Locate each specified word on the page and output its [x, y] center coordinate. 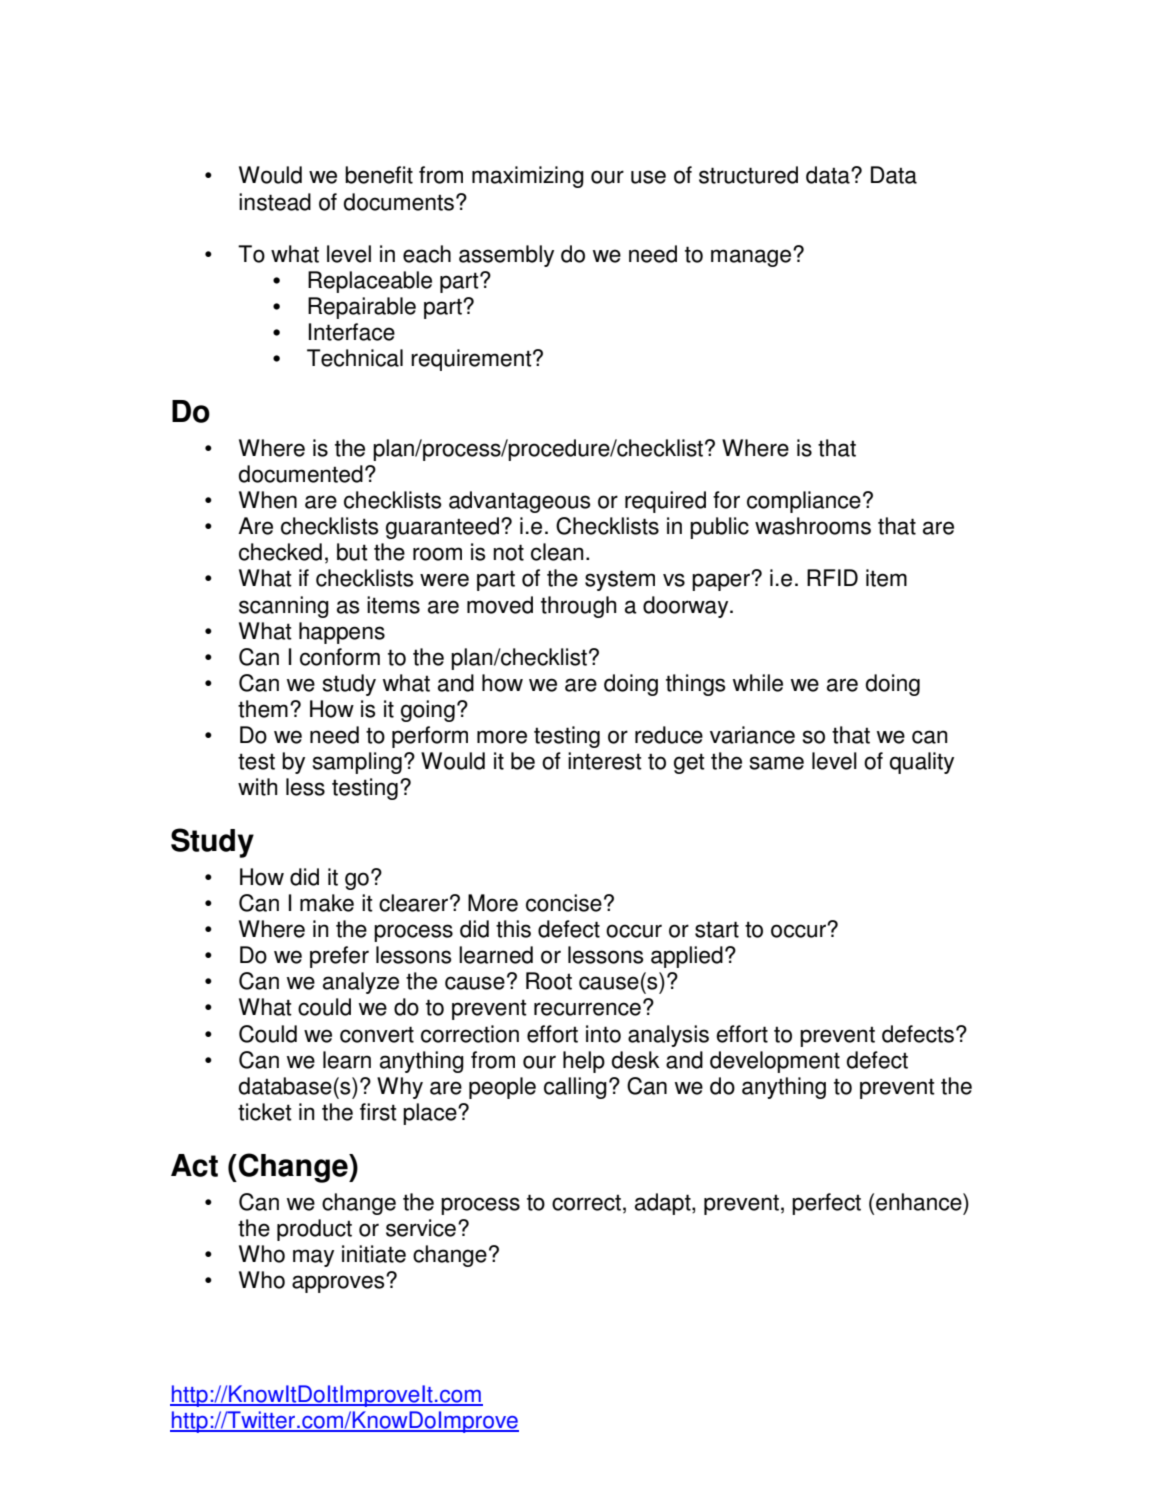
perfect [826, 1204]
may [313, 1258]
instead [275, 202]
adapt [664, 1204]
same [776, 763]
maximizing [528, 177]
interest [605, 761]
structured [748, 175]
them [263, 709]
